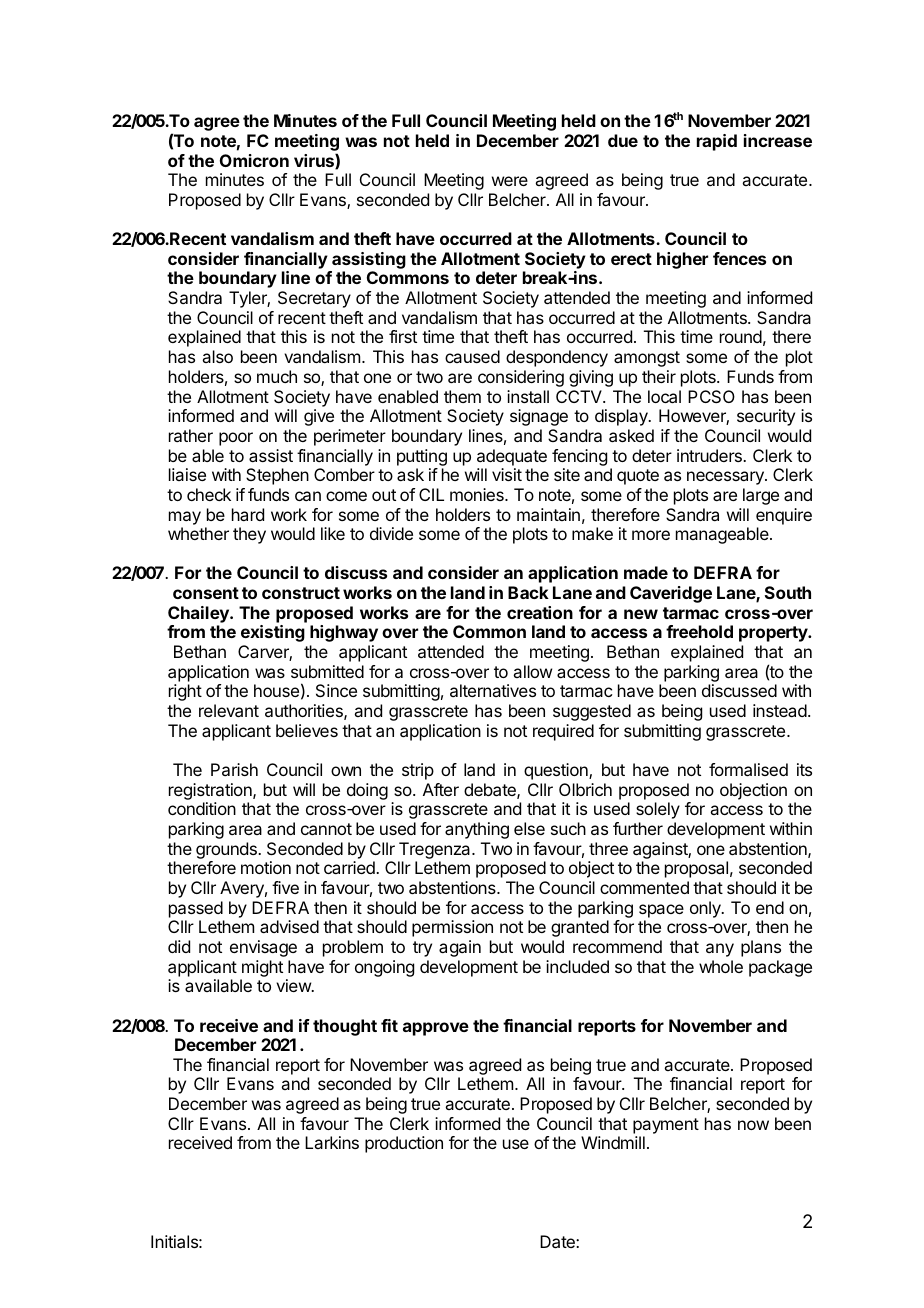 This page has width=924, height=1308. I want to click on production, so click(404, 1144).
